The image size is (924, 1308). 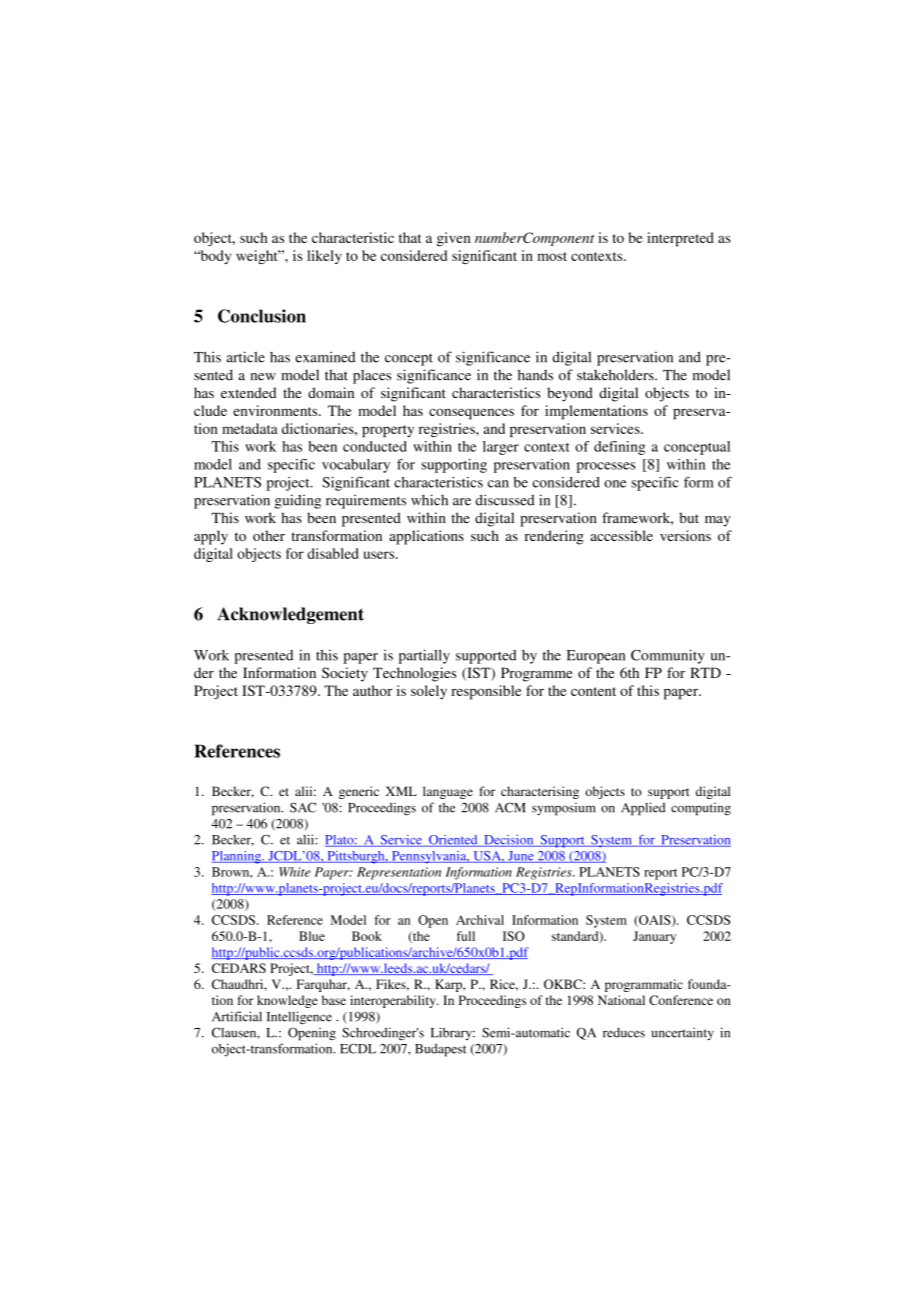 What do you see at coordinates (424, 656) in the document?
I see `partially` at bounding box center [424, 656].
